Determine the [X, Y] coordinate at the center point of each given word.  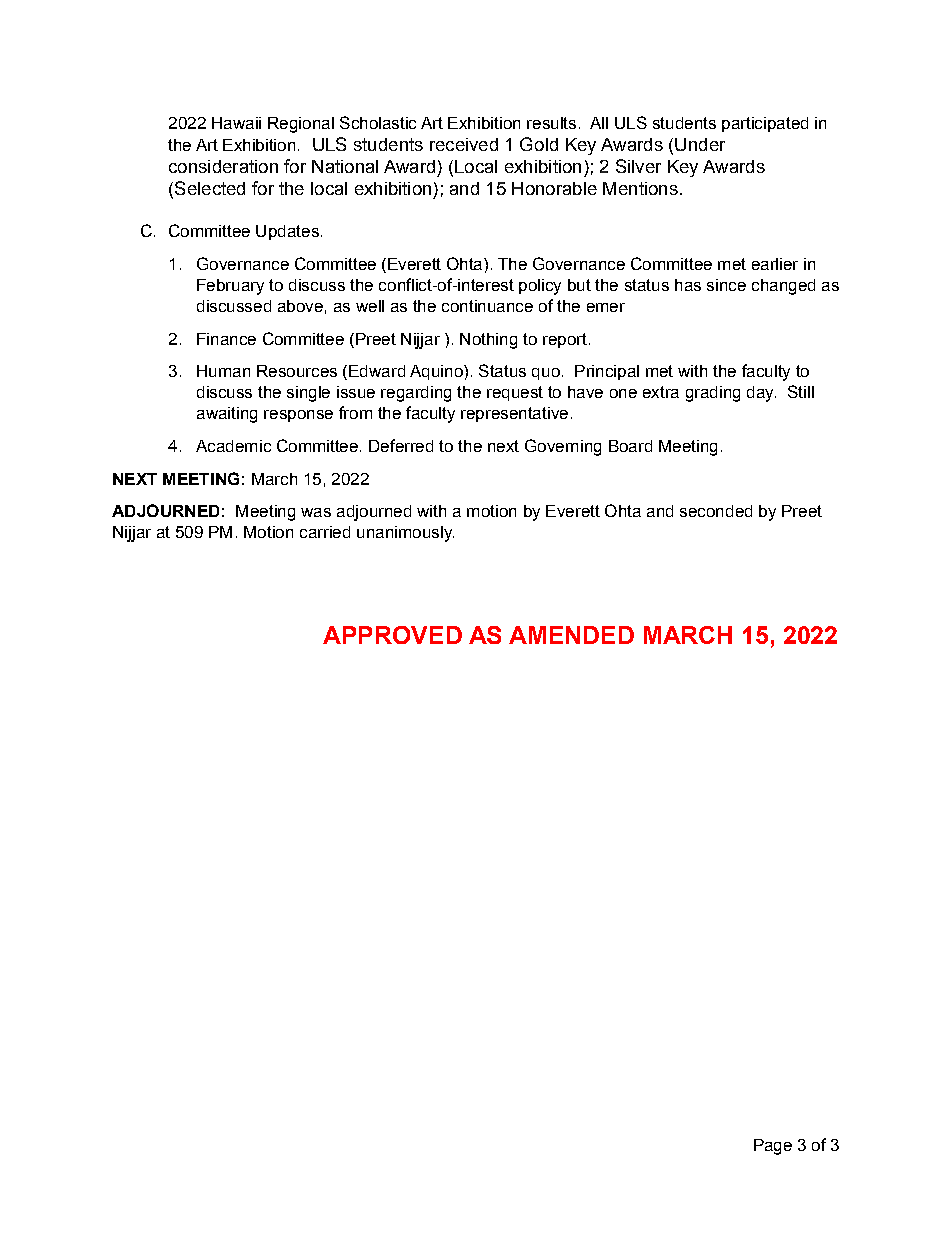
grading [713, 394]
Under [700, 144]
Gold [539, 144]
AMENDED [571, 635]
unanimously [405, 534]
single [308, 394]
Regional [301, 125]
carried [325, 532]
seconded [716, 511]
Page [773, 1147]
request [515, 393]
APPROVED [392, 635]
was [316, 512]
